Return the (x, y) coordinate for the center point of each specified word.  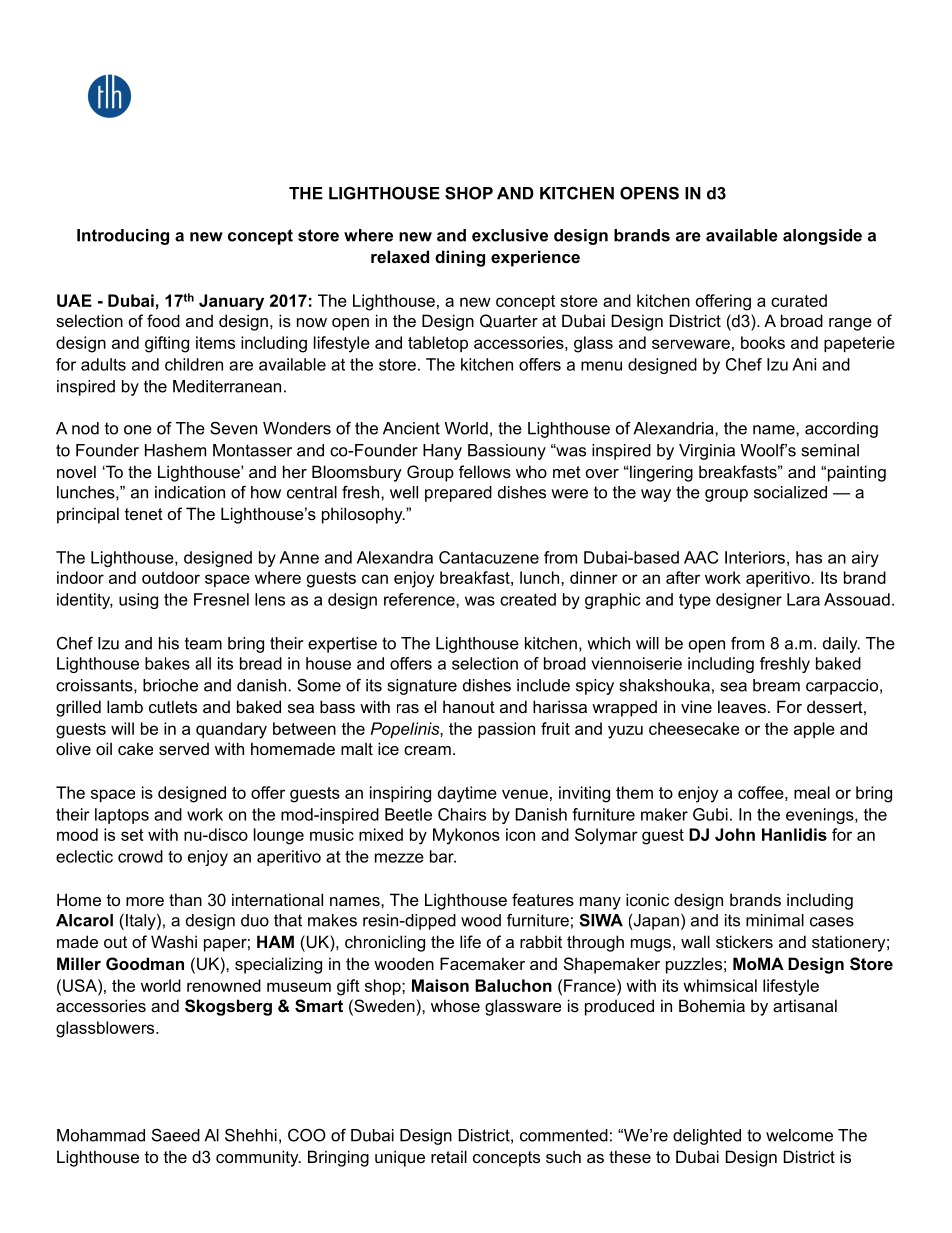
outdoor (171, 577)
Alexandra (395, 557)
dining (460, 258)
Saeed (176, 1135)
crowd (140, 856)
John (735, 834)
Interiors (755, 557)
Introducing (123, 237)
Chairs (462, 814)
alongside (822, 237)
